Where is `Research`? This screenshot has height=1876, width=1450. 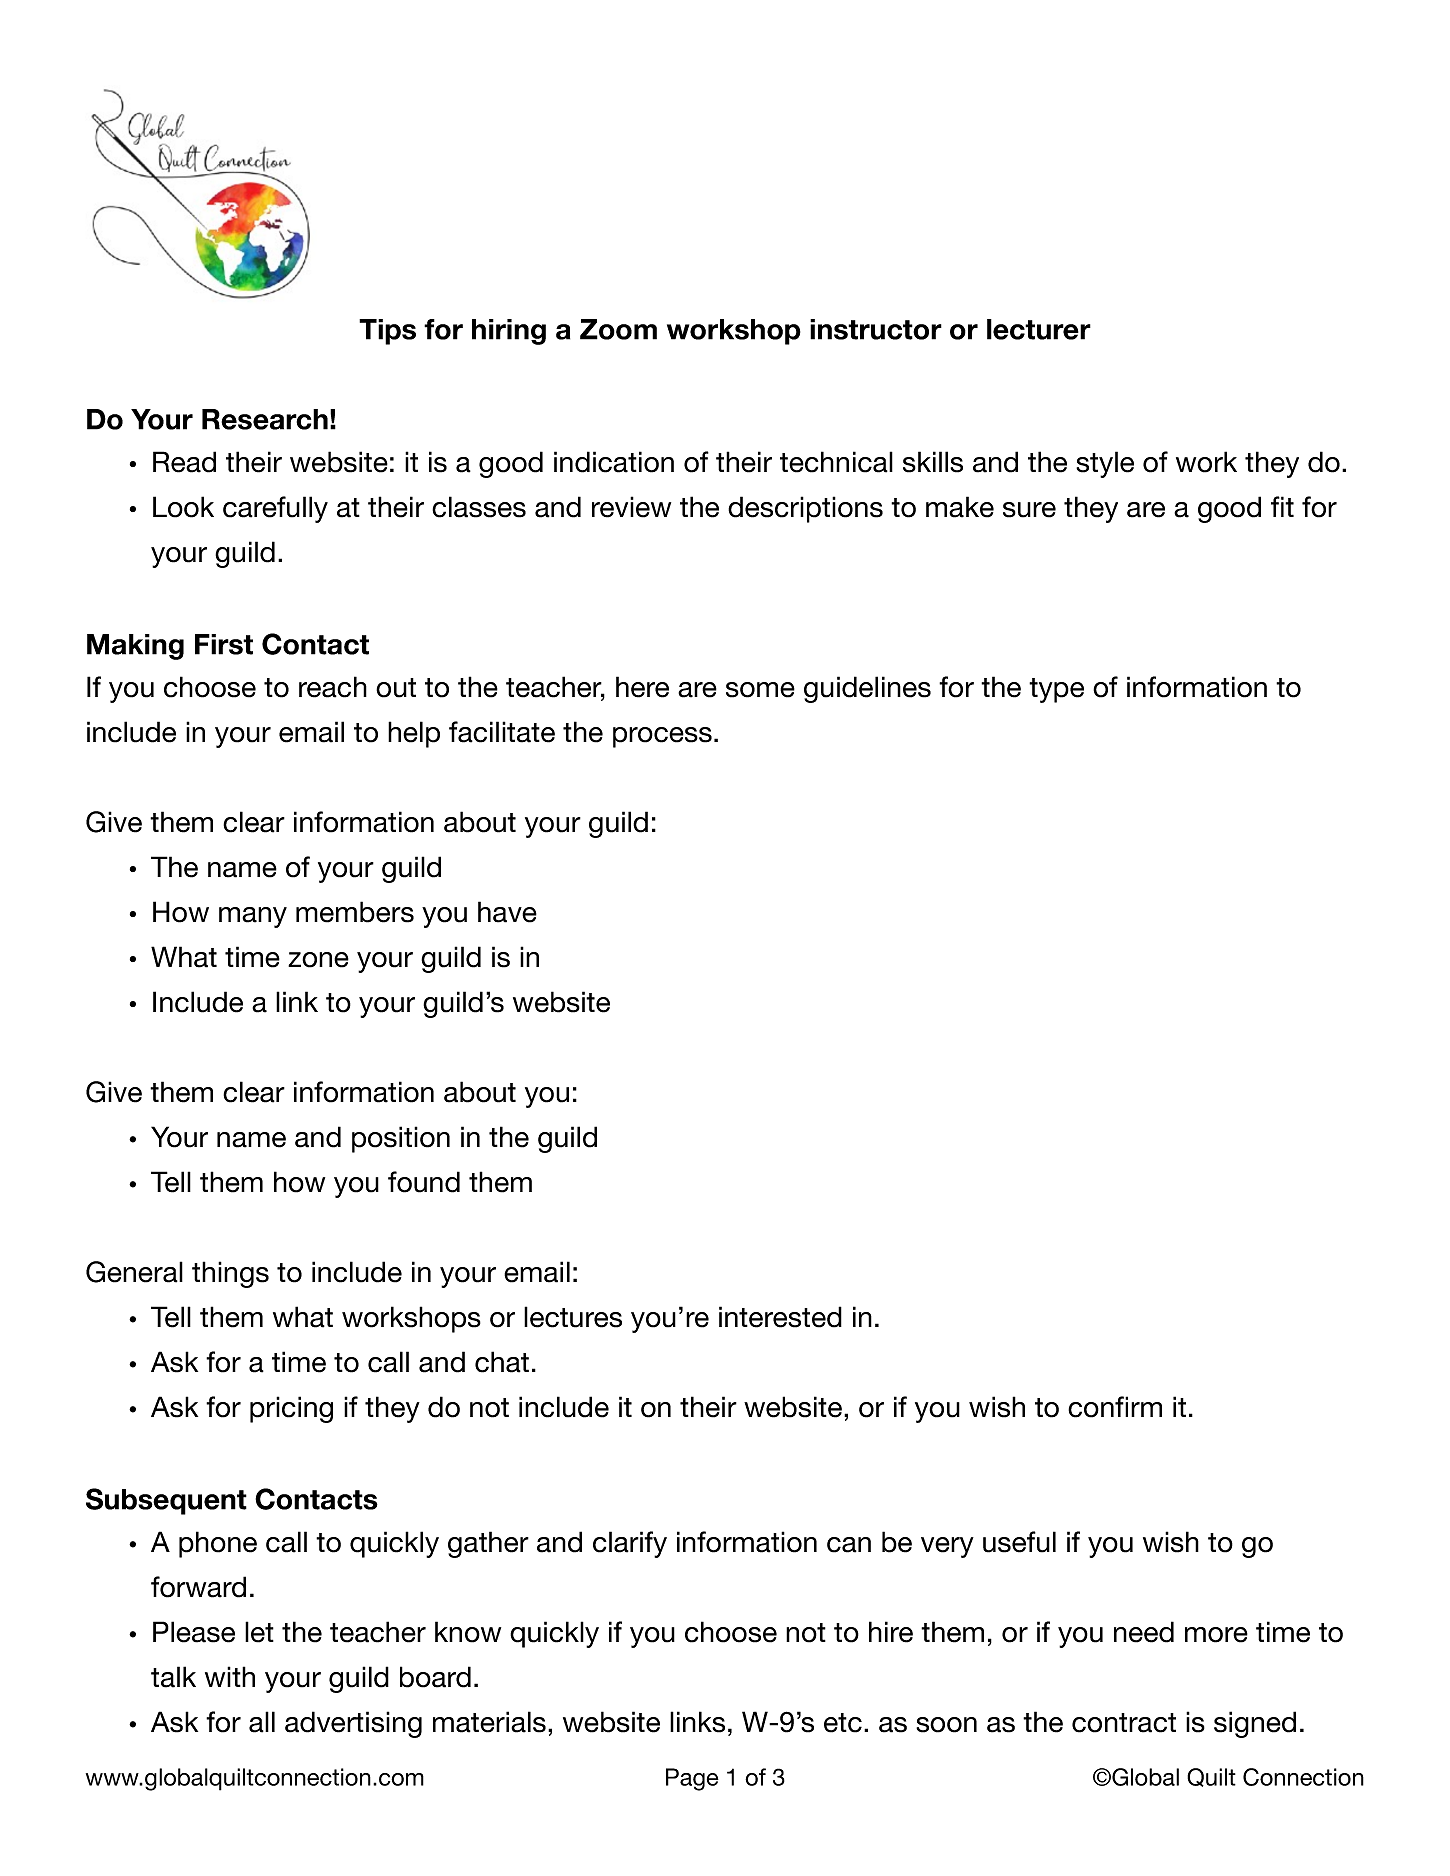
Research is located at coordinates (265, 419).
